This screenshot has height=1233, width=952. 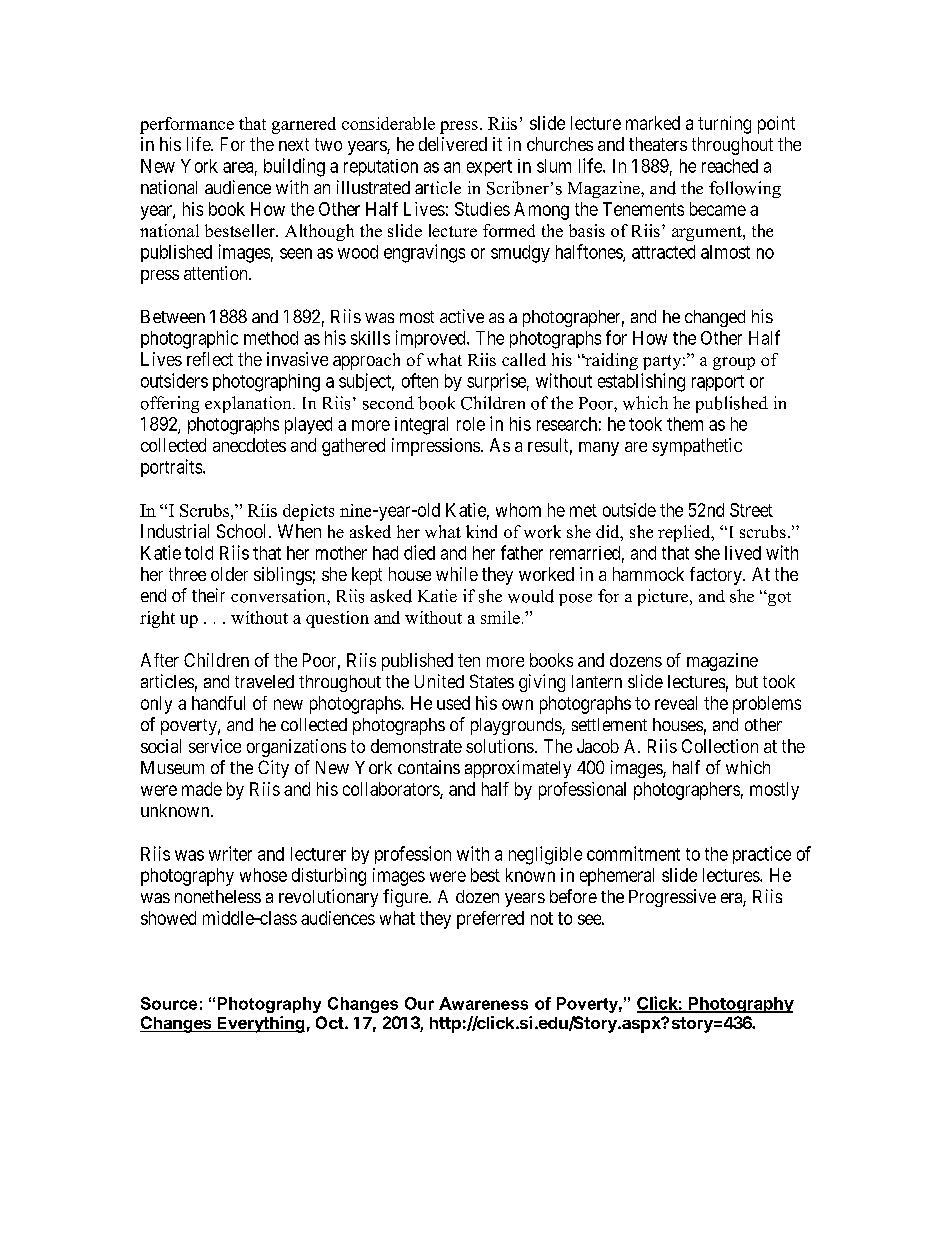 I want to click on Collection, so click(x=720, y=746).
